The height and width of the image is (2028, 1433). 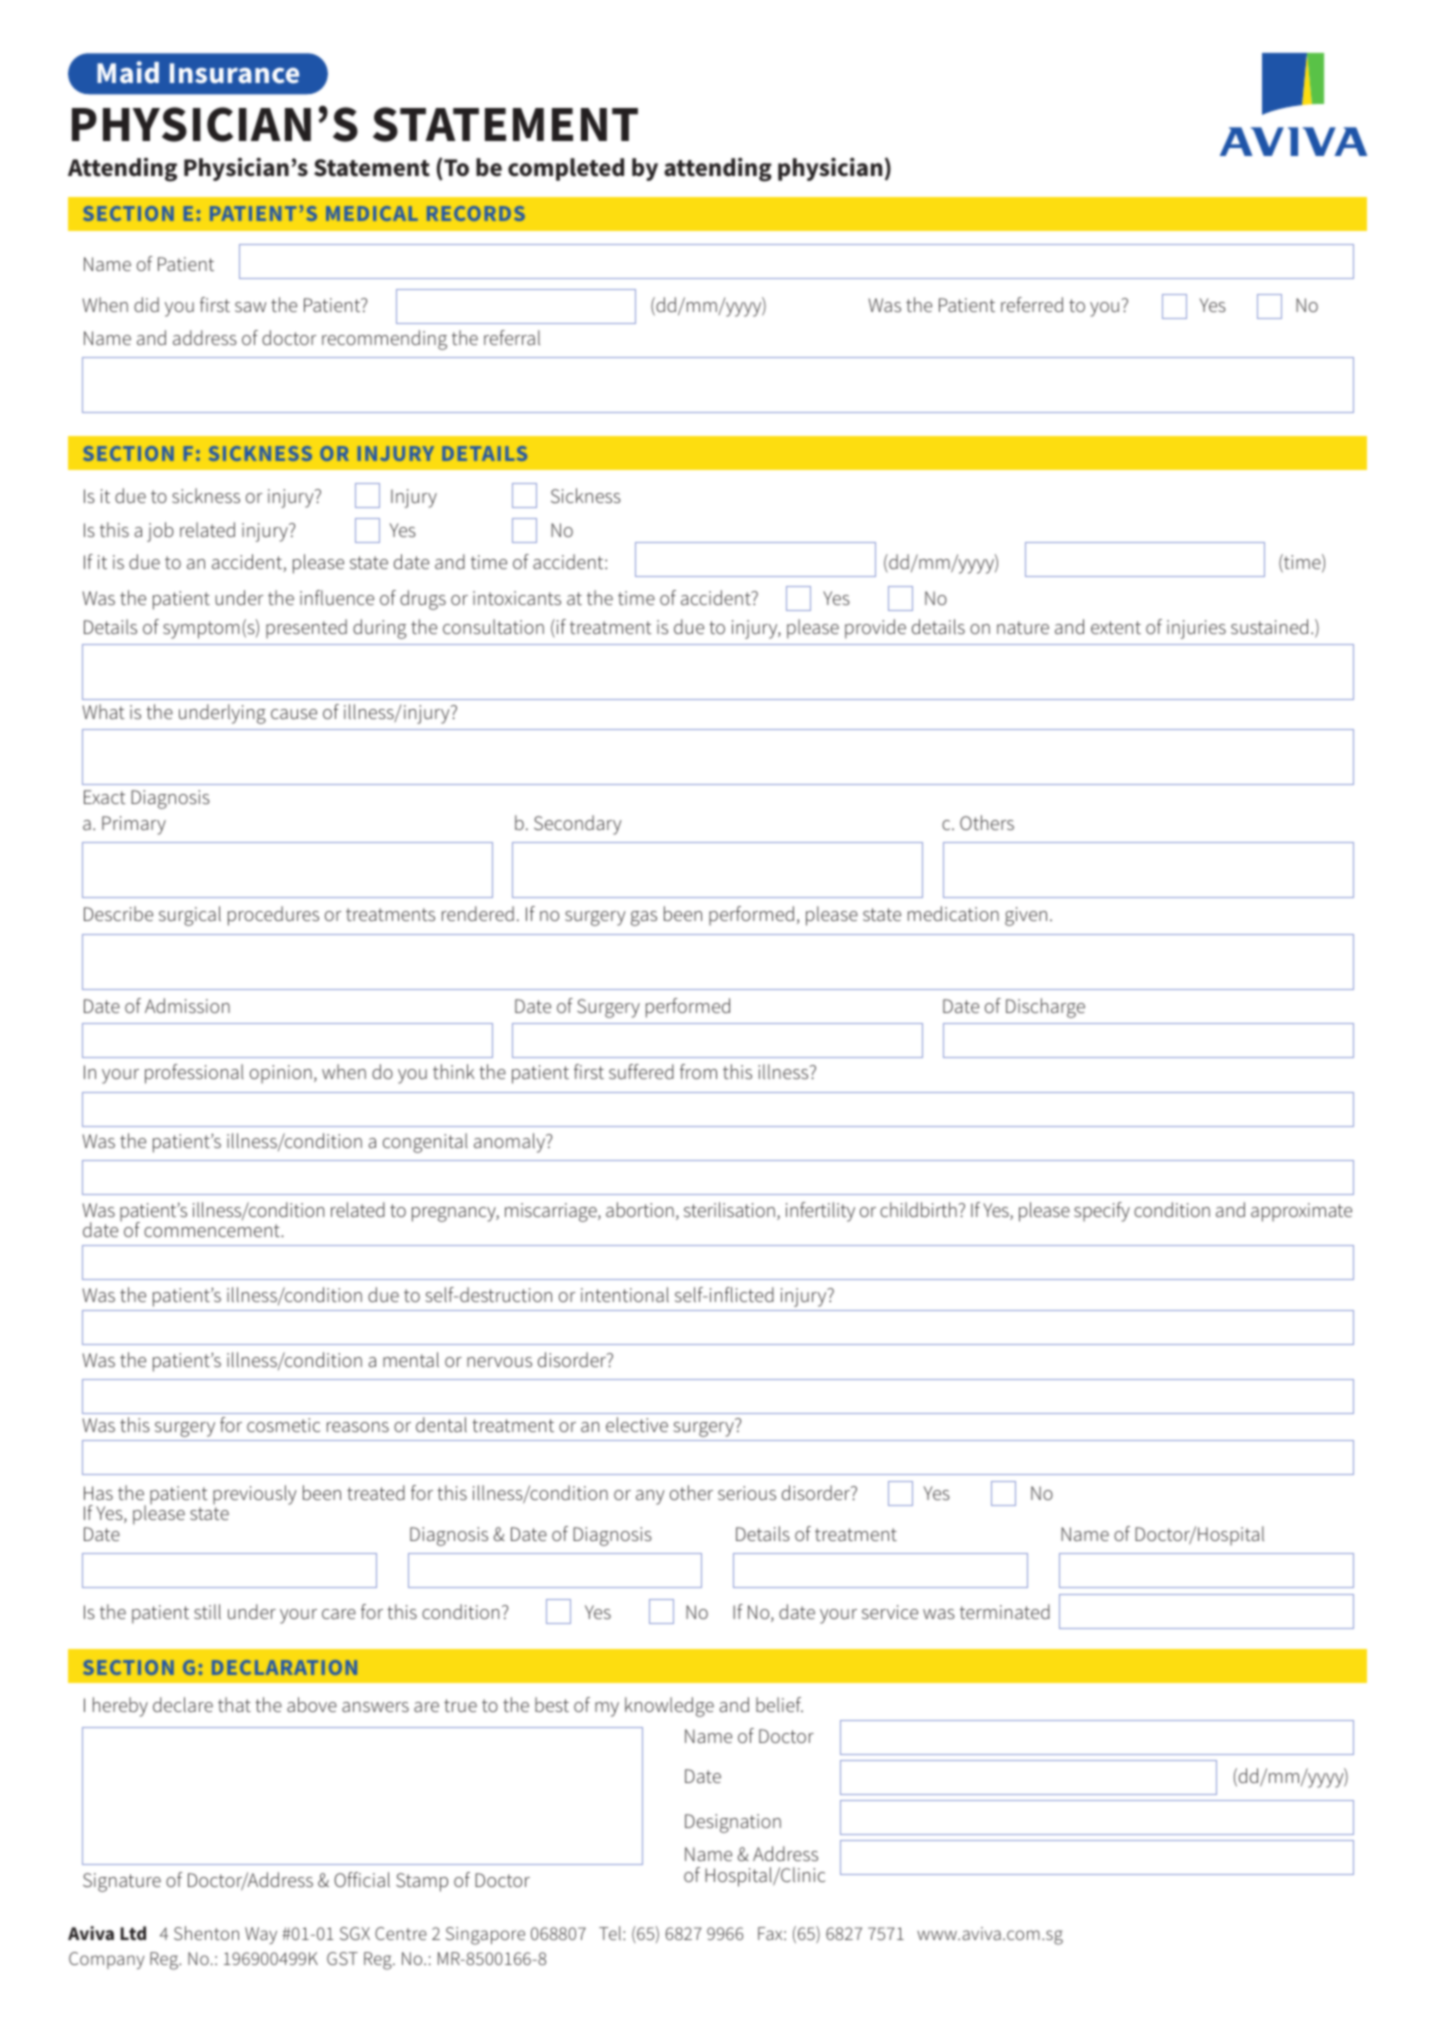 What do you see at coordinates (1032, 304) in the image?
I see `referred` at bounding box center [1032, 304].
